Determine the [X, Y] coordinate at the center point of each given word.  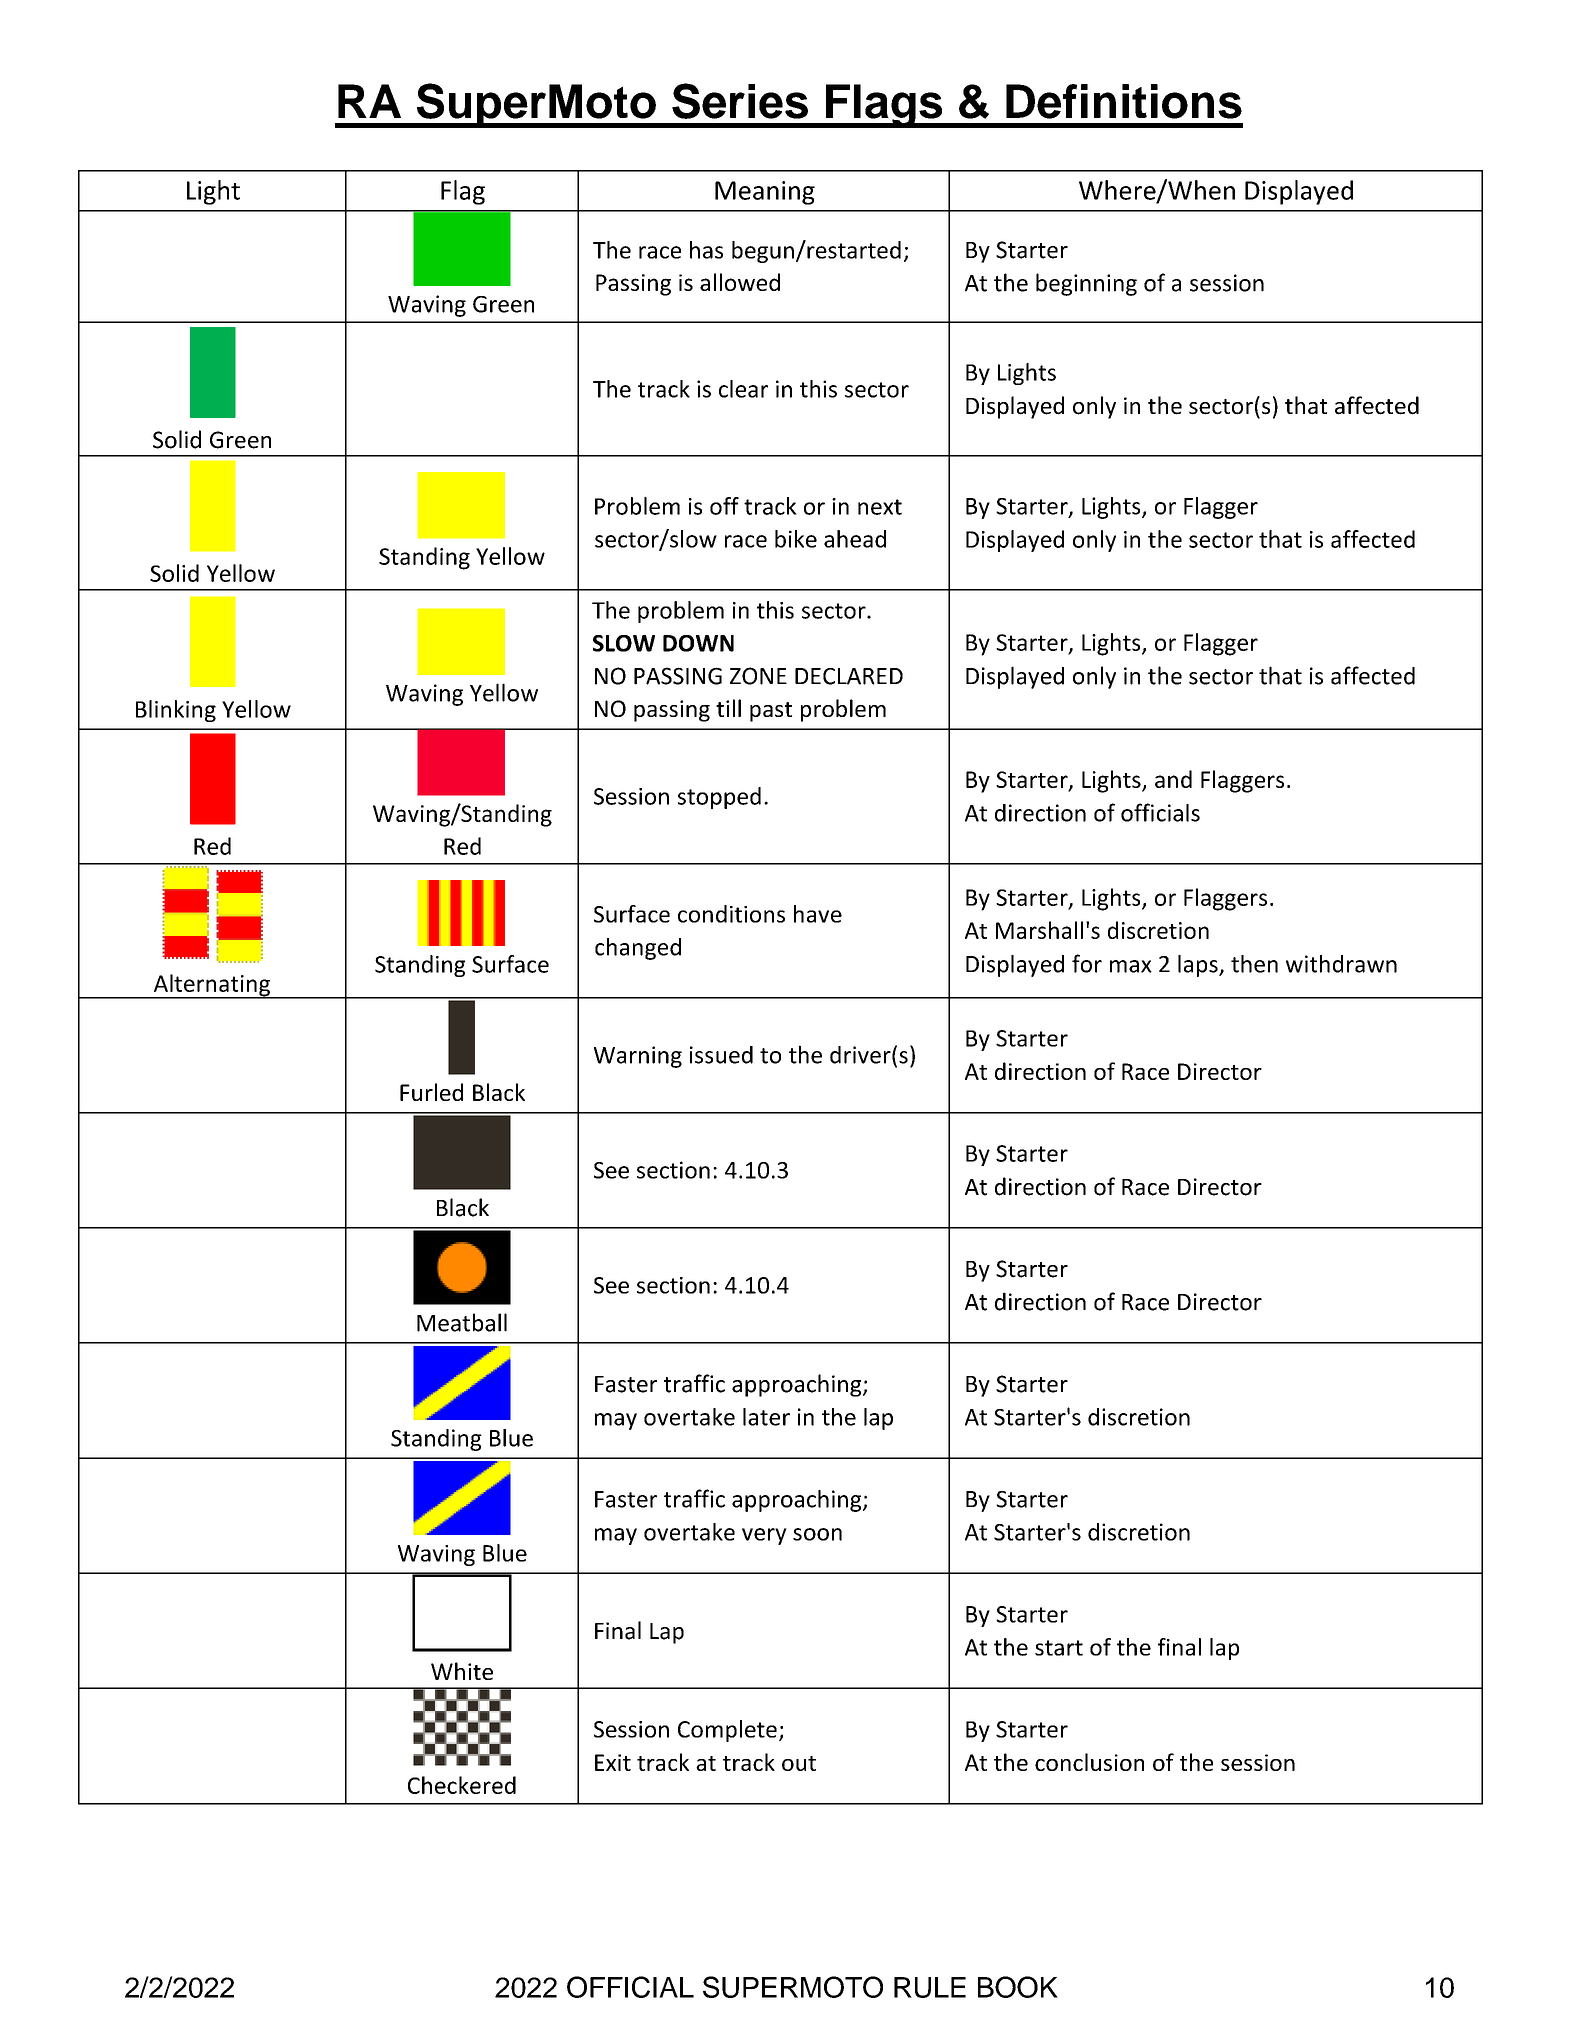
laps [1199, 966]
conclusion [1089, 1762]
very [764, 1536]
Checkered [462, 1785]
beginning [1086, 284]
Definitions [1124, 101]
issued [721, 1055]
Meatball [462, 1322]
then [1254, 964]
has [706, 250]
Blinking [176, 711]
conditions [731, 914]
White [462, 1671]
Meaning [765, 193]
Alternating [211, 986]
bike [796, 539]
